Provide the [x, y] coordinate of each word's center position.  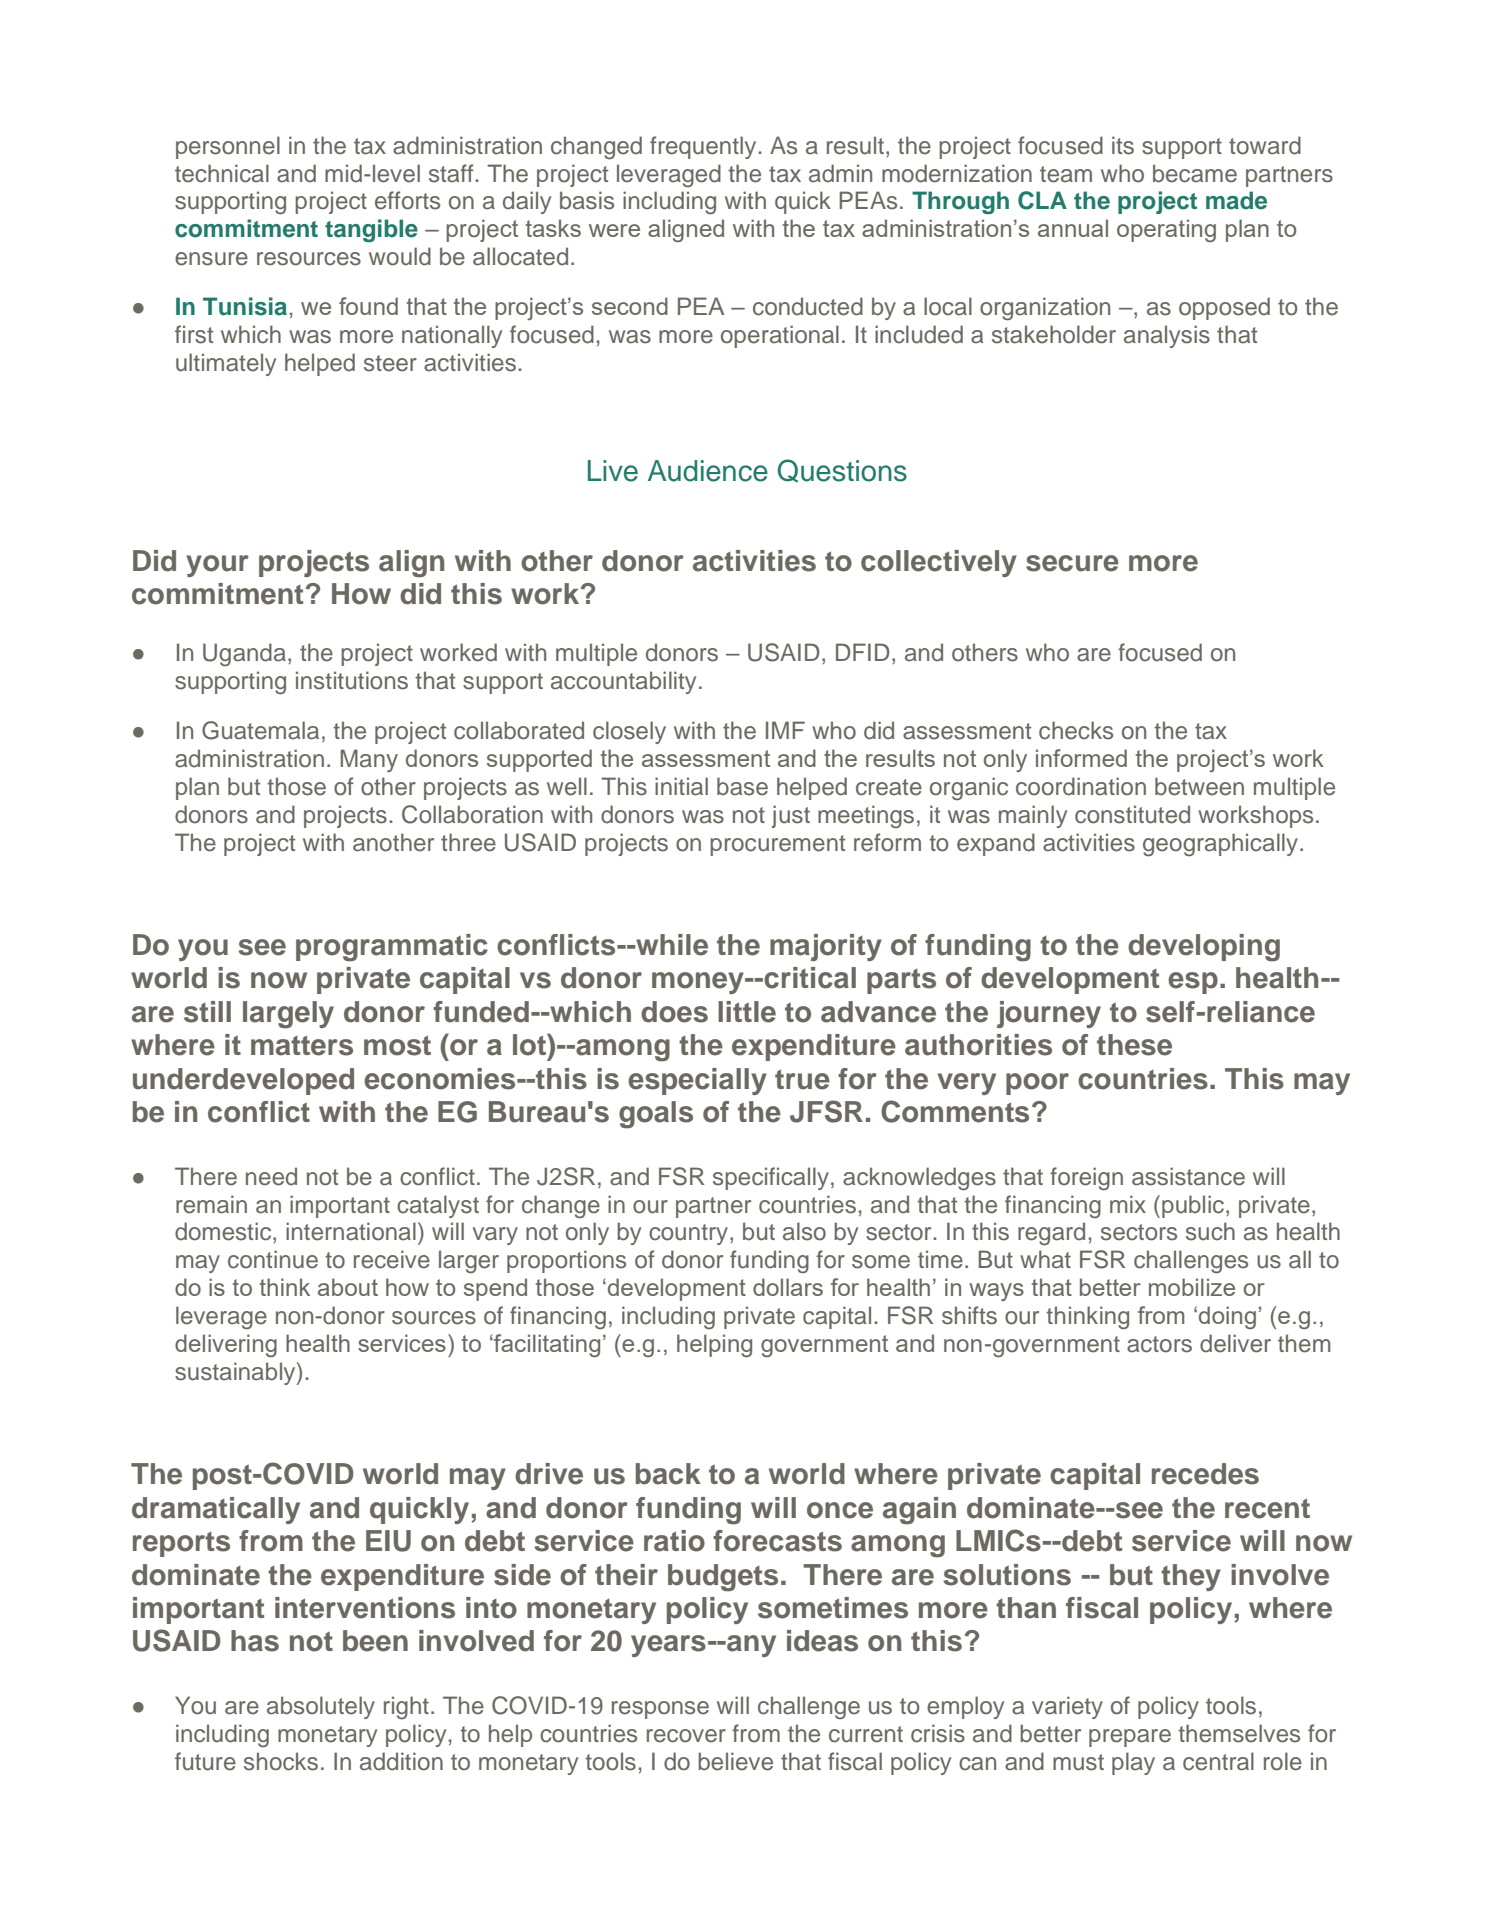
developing [1204, 948]
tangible [371, 230]
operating [1166, 230]
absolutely [321, 1707]
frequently [704, 147]
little [747, 1012]
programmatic [392, 948]
